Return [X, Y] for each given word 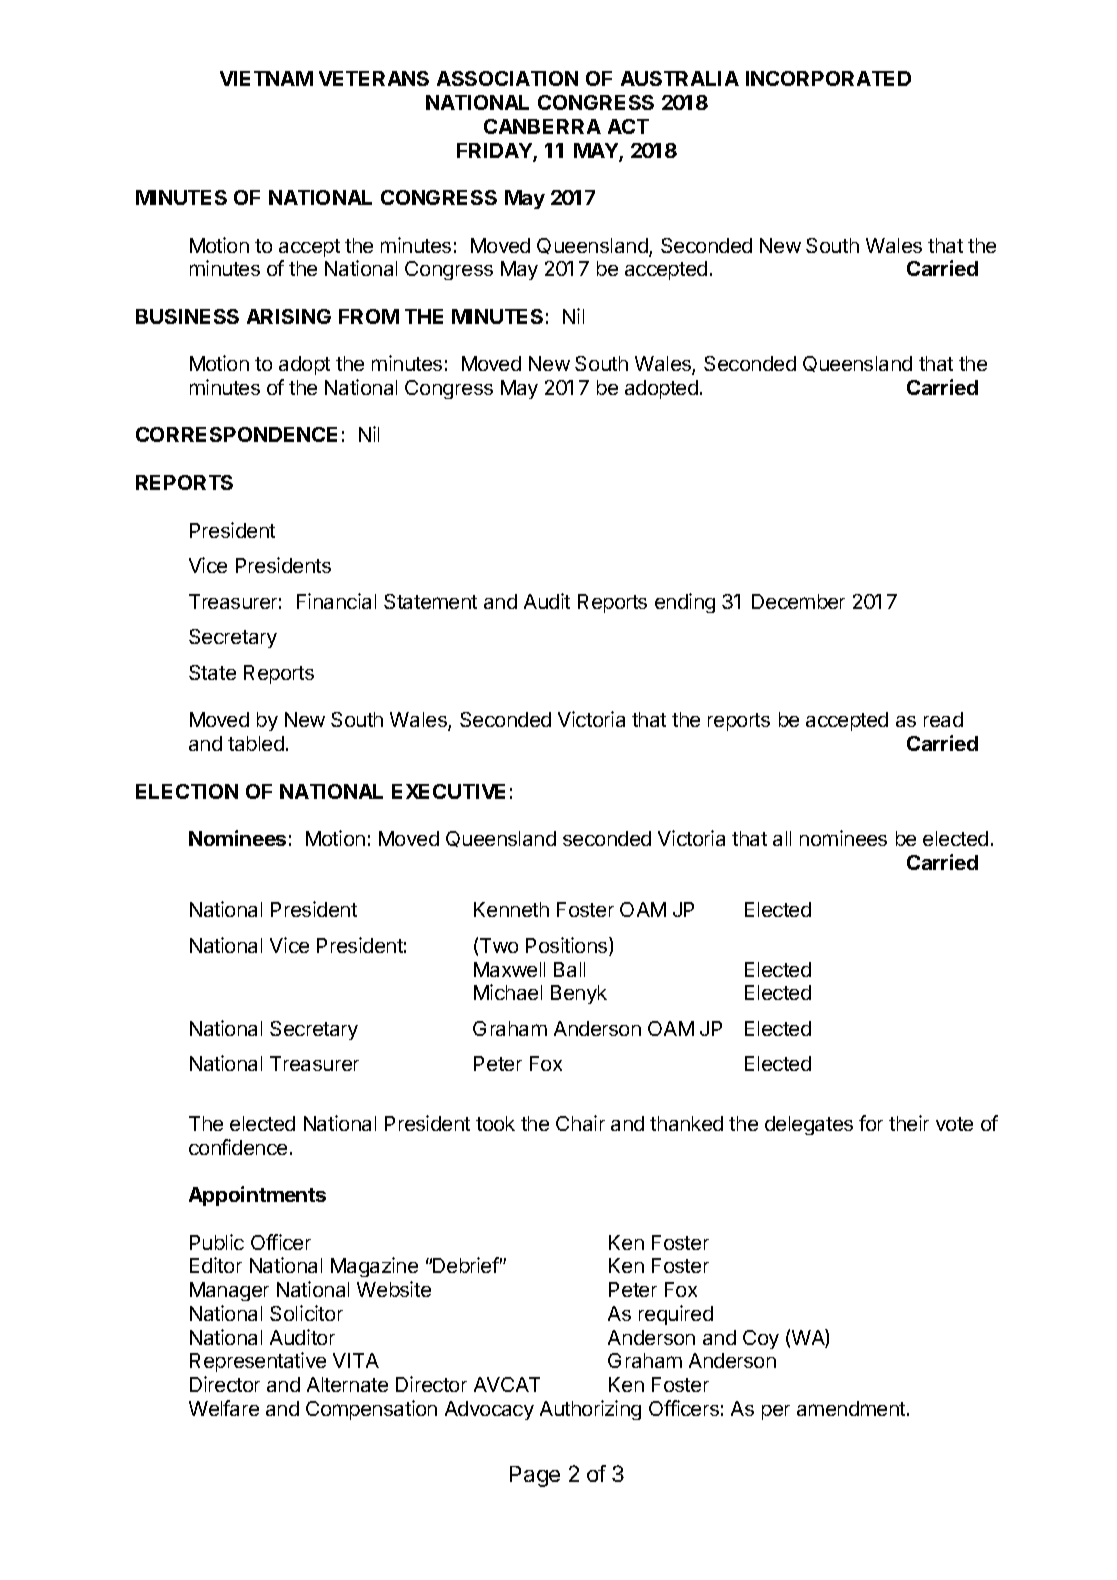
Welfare [224, 1408]
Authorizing [590, 1410]
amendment [852, 1408]
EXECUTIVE [448, 791]
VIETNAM [266, 78]
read [943, 719]
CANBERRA [542, 126]
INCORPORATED [828, 78]
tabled [256, 743]
